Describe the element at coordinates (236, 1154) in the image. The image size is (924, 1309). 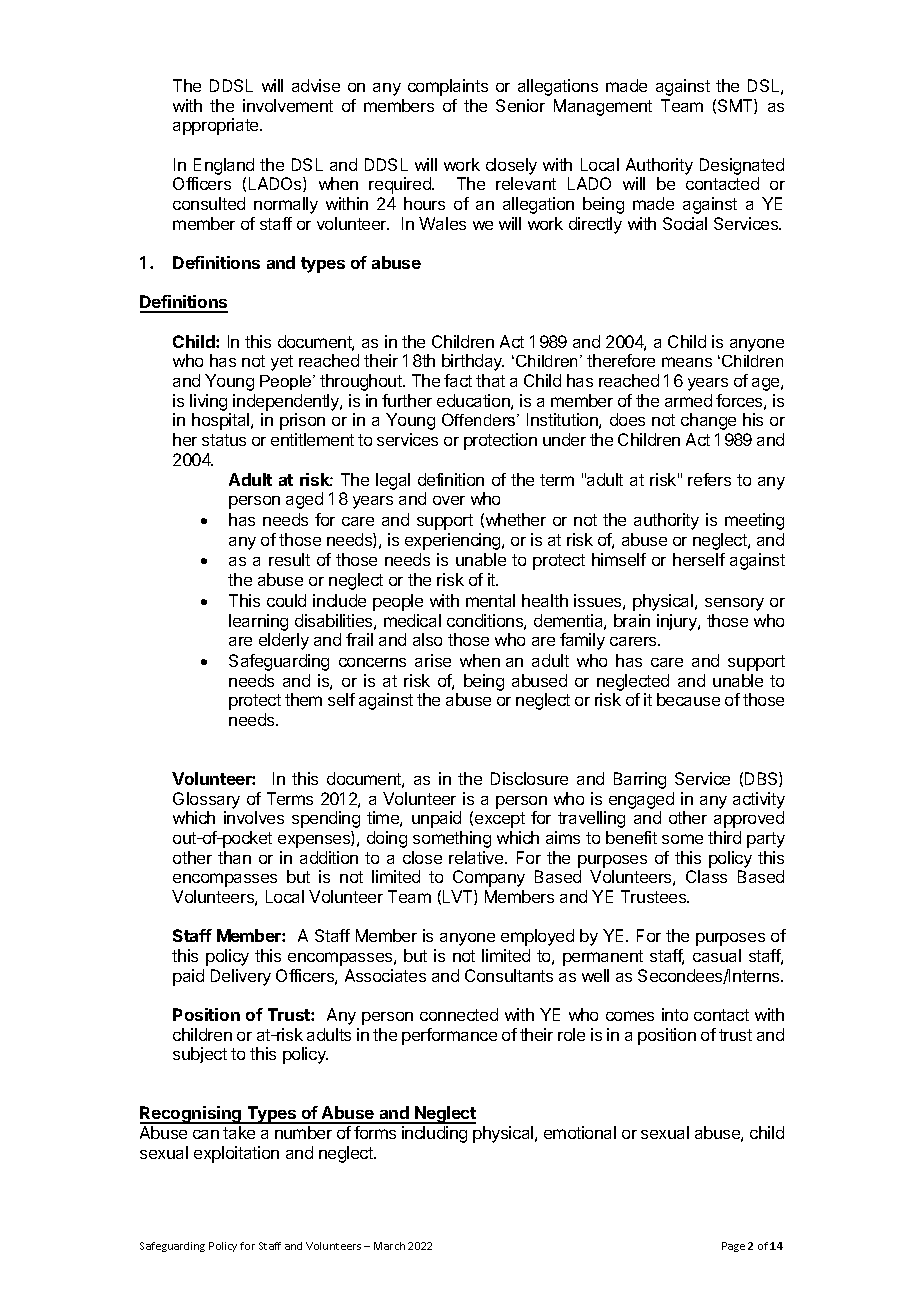
I see `exploitation` at that location.
